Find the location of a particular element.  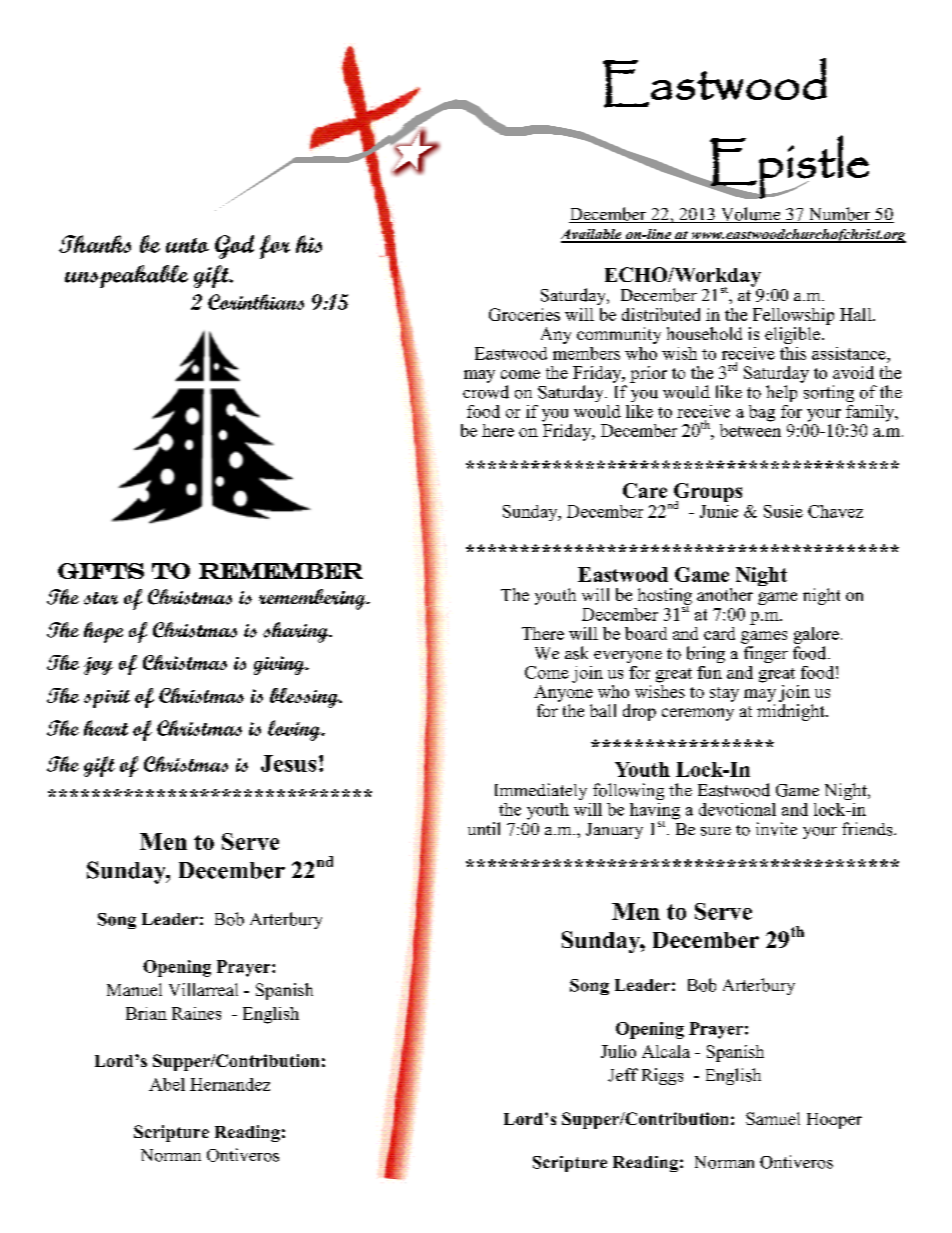

Volume is located at coordinates (750, 215).
